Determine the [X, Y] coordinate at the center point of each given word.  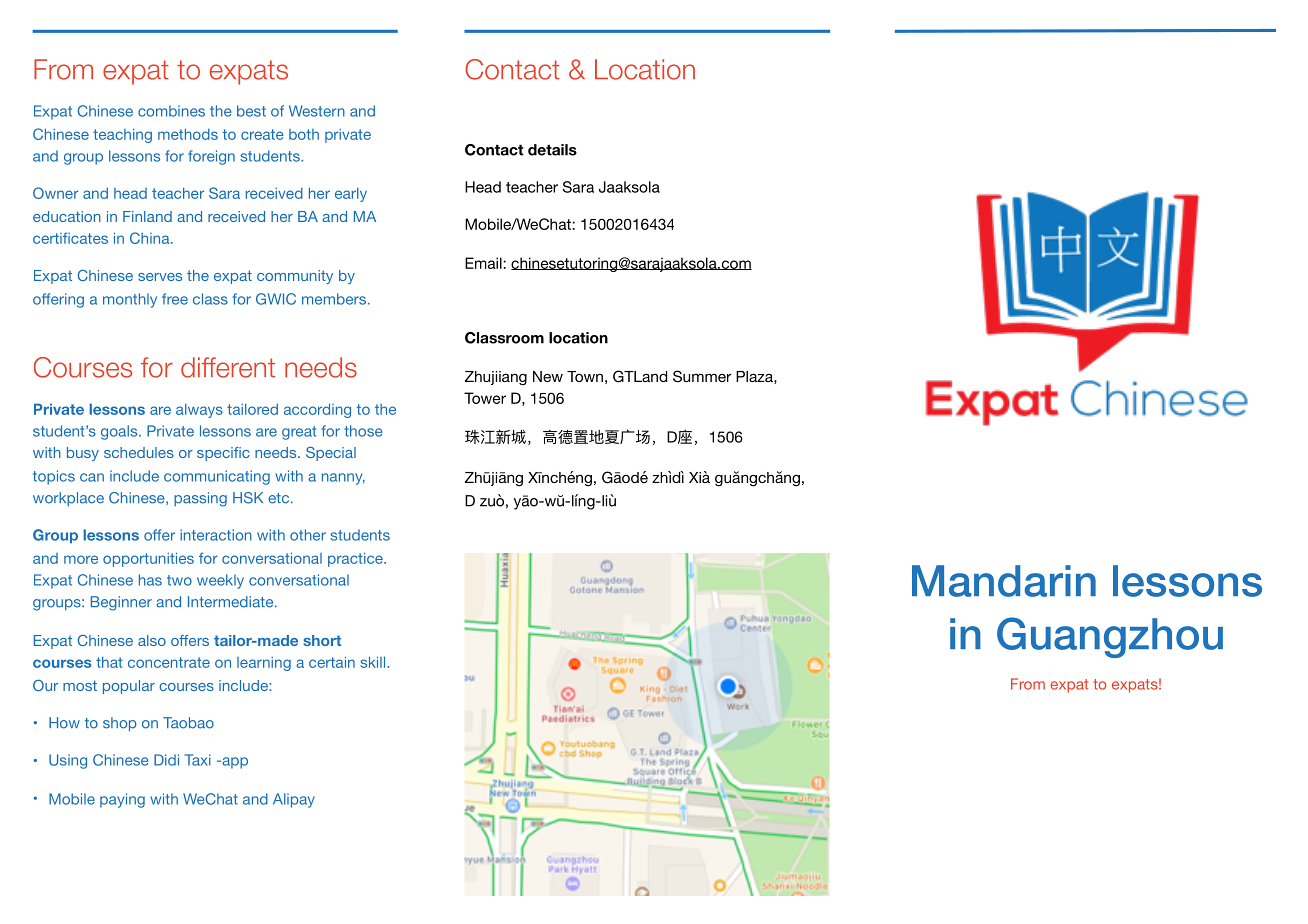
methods [188, 134]
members [334, 299]
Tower [485, 398]
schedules [139, 452]
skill [374, 662]
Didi [166, 760]
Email [484, 263]
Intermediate [232, 602]
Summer [702, 376]
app [234, 763]
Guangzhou [1110, 637]
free [175, 299]
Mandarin [1004, 581]
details [552, 150]
